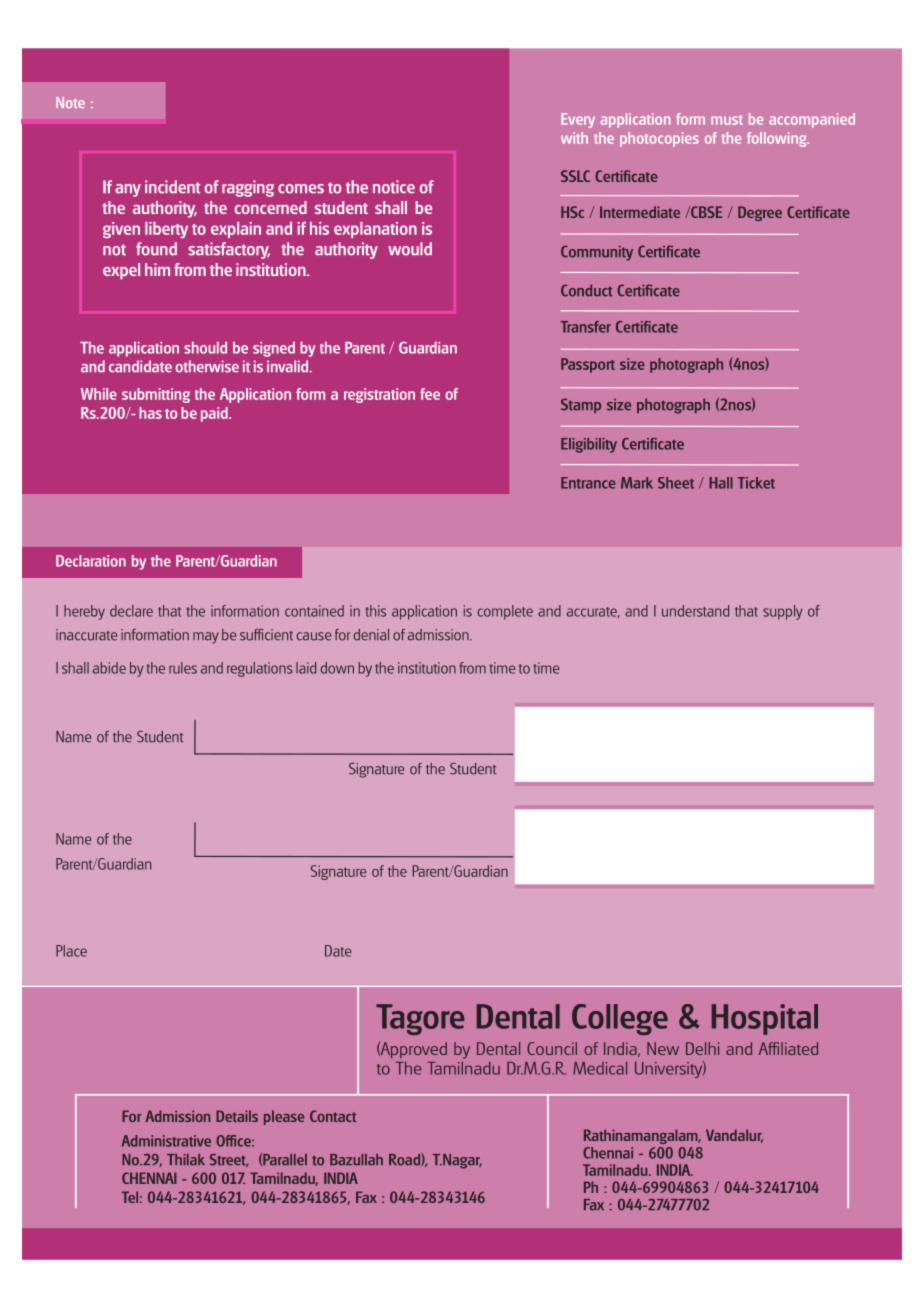 The width and height of the screenshot is (924, 1308). I want to click on Delhi, so click(702, 1048).
